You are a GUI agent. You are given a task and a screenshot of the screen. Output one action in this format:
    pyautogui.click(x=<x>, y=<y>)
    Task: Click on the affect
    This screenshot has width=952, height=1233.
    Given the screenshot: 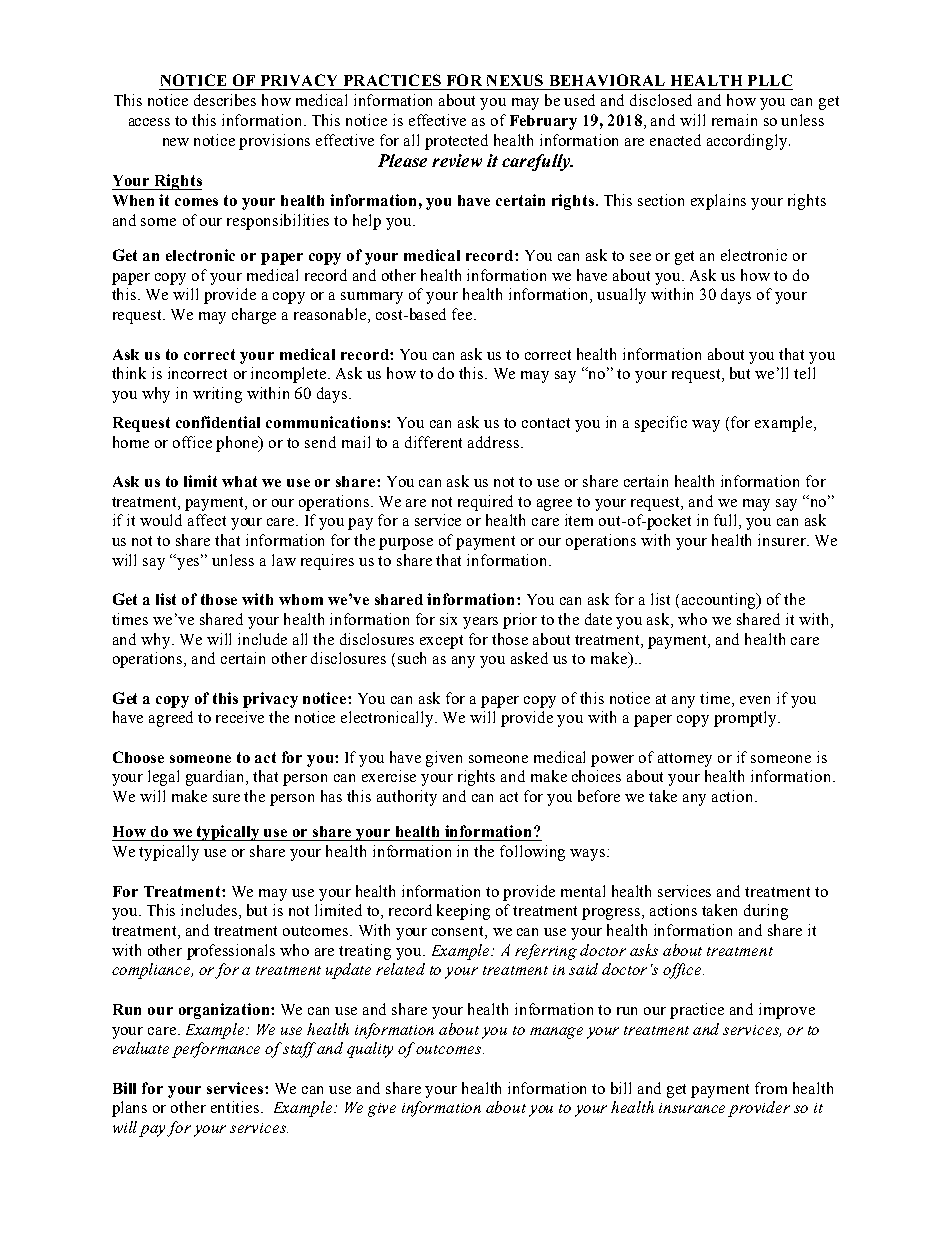 What is the action you would take?
    pyautogui.click(x=207, y=520)
